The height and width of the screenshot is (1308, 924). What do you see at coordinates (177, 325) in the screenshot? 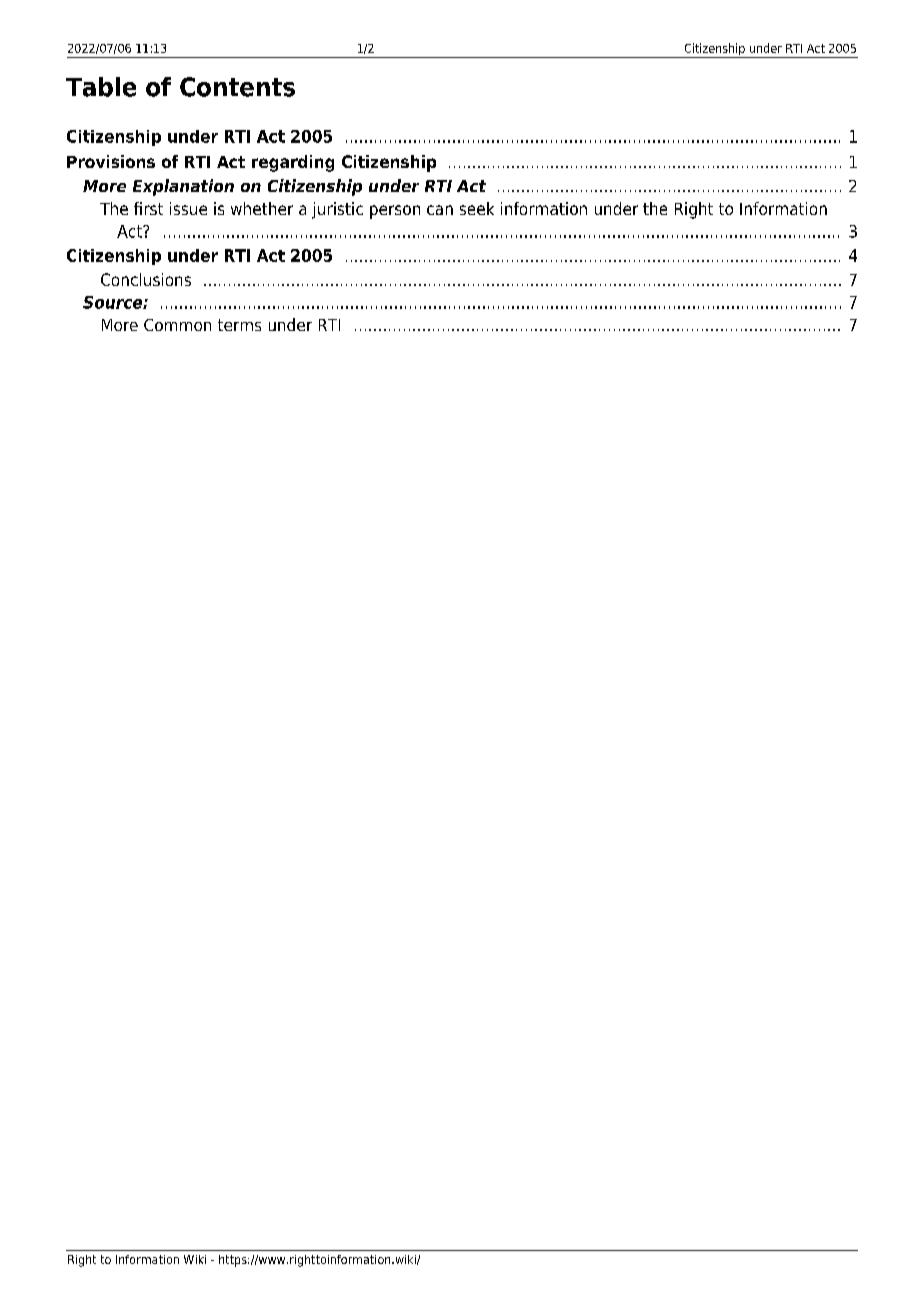
I see `Common` at bounding box center [177, 325].
